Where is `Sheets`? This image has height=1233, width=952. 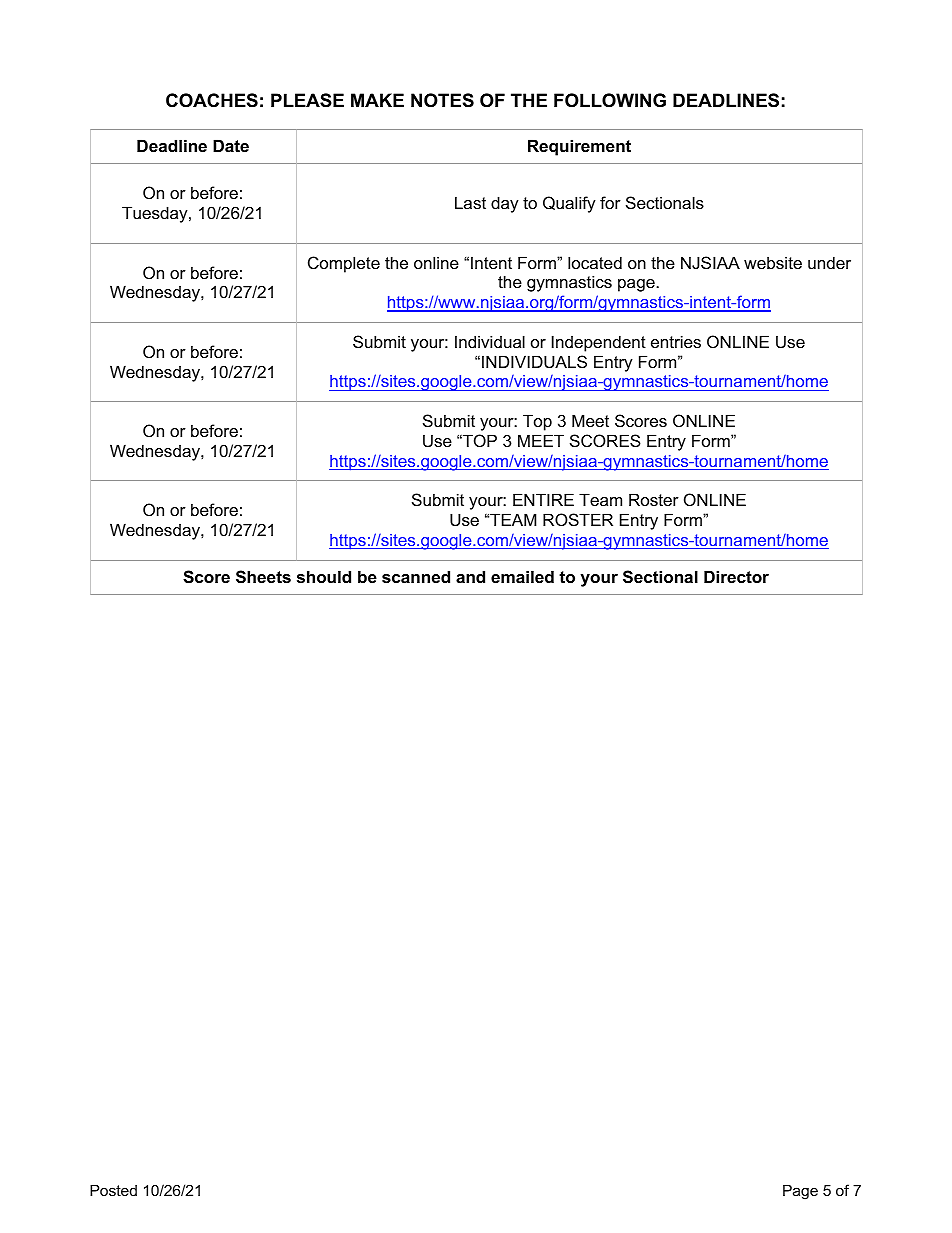
Sheets is located at coordinates (263, 577).
